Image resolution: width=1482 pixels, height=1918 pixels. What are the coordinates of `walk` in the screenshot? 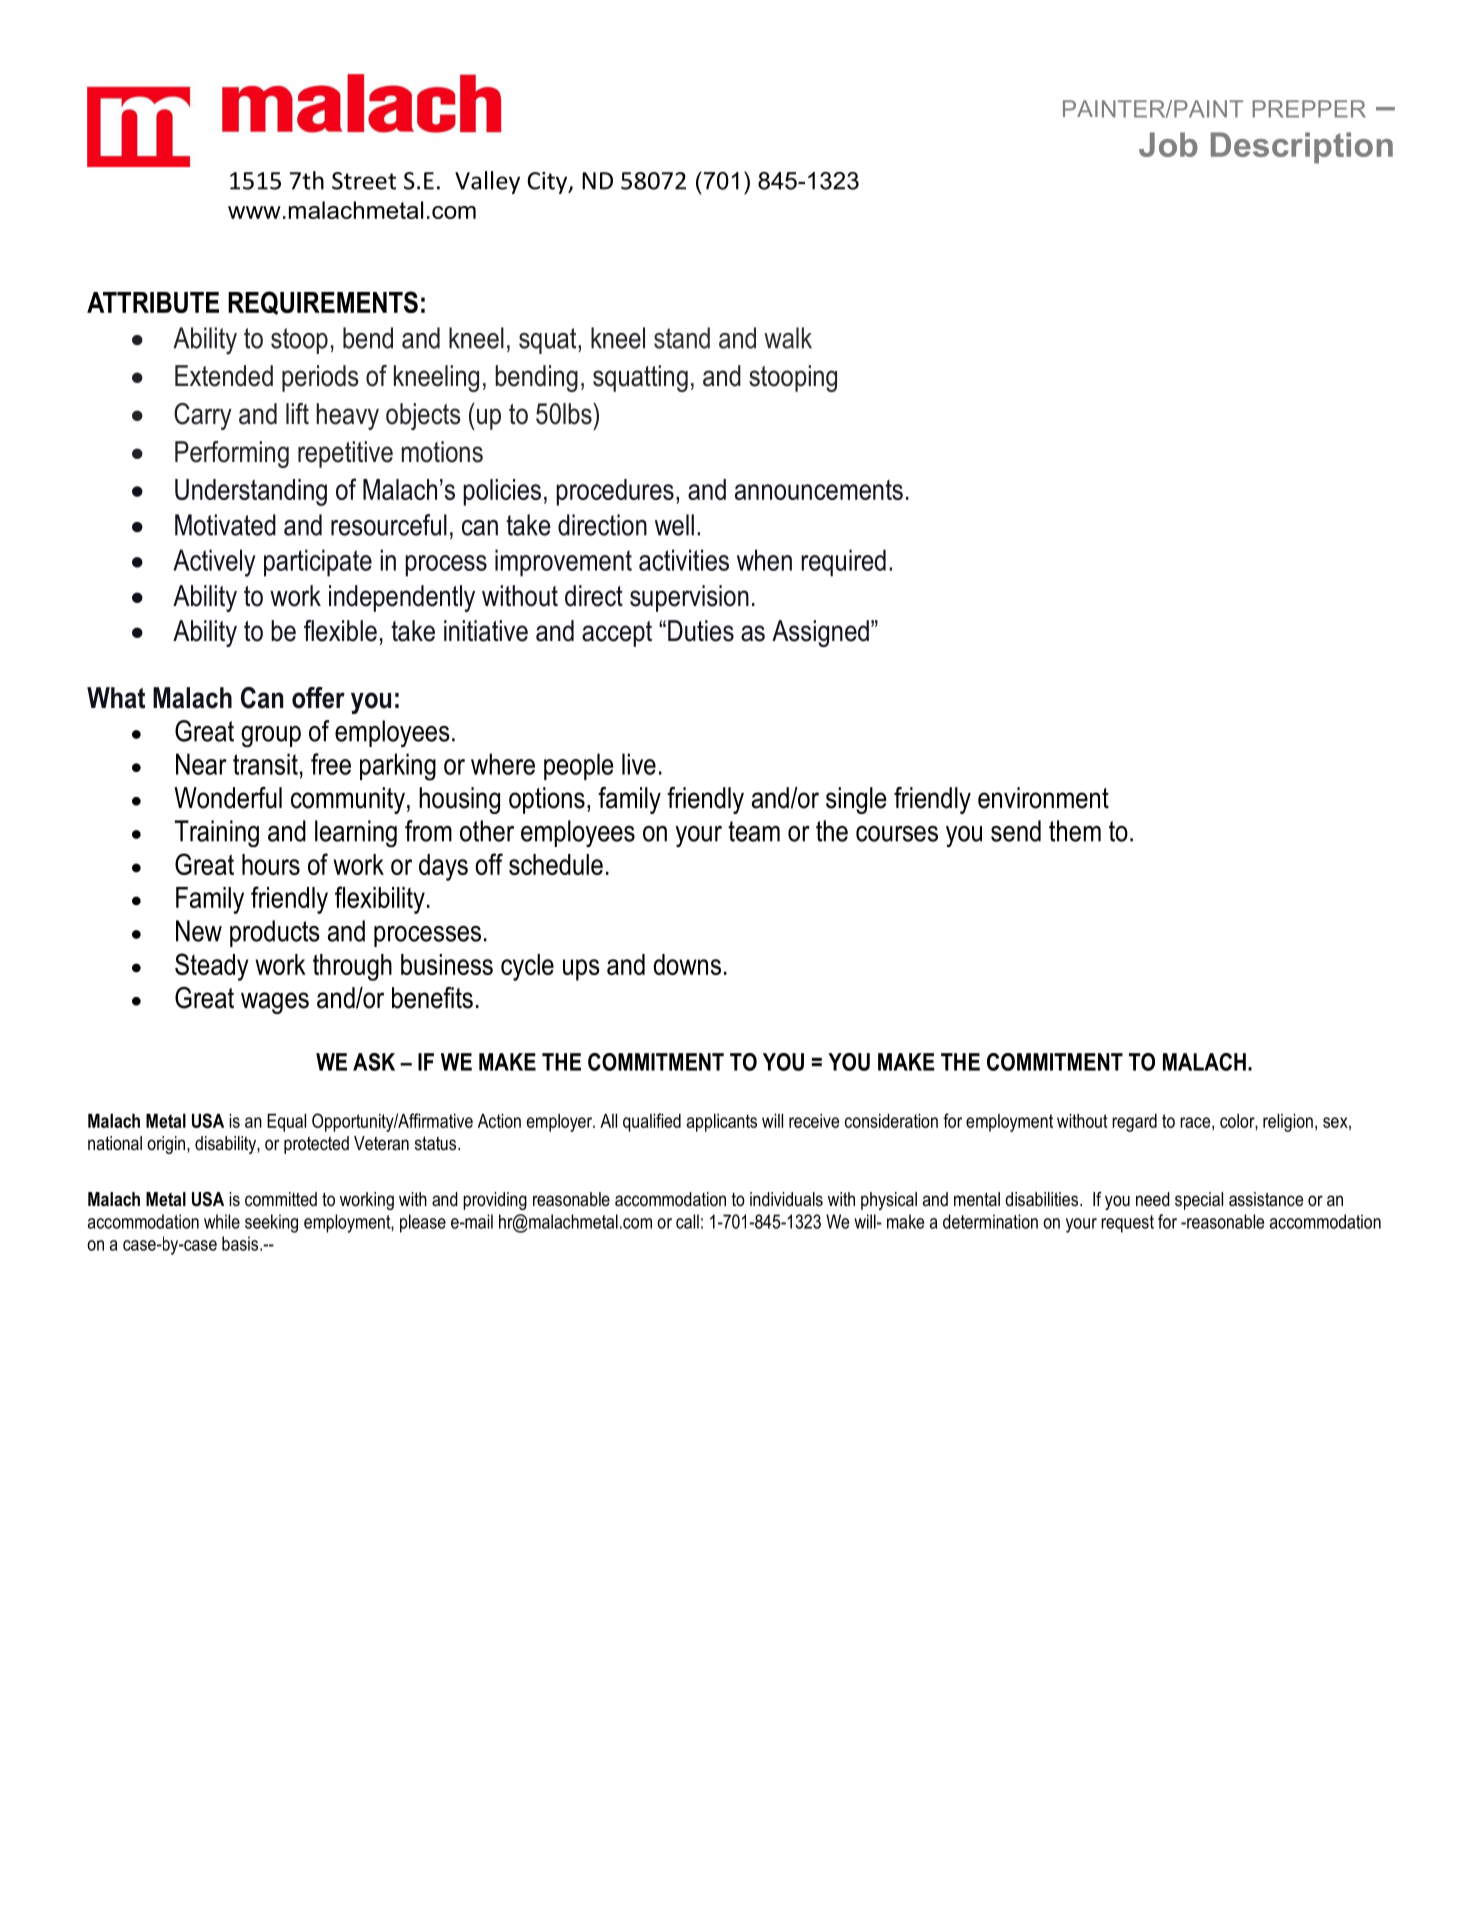 It's located at (788, 338).
